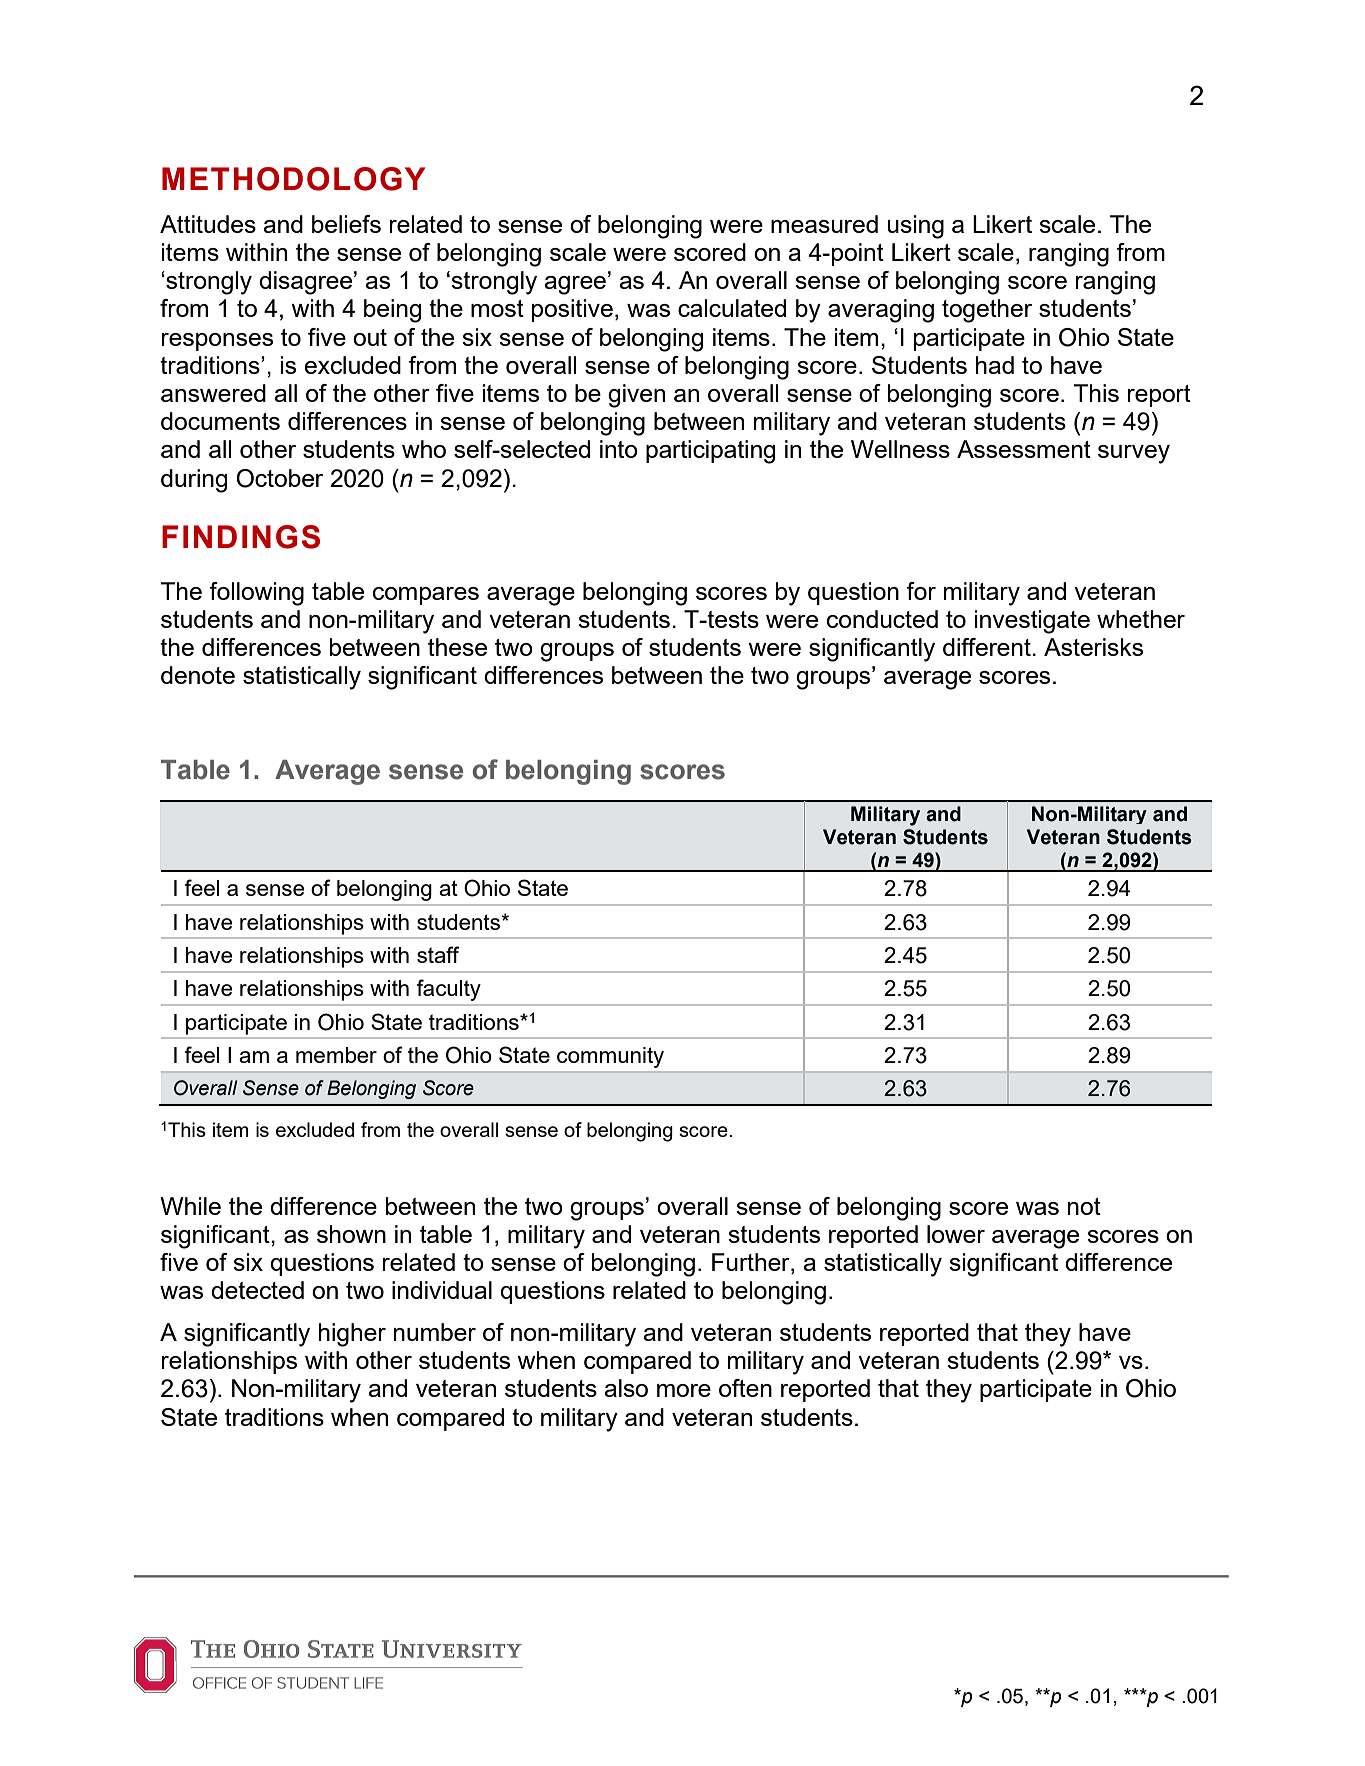  What do you see at coordinates (824, 224) in the document?
I see `measured` at bounding box center [824, 224].
